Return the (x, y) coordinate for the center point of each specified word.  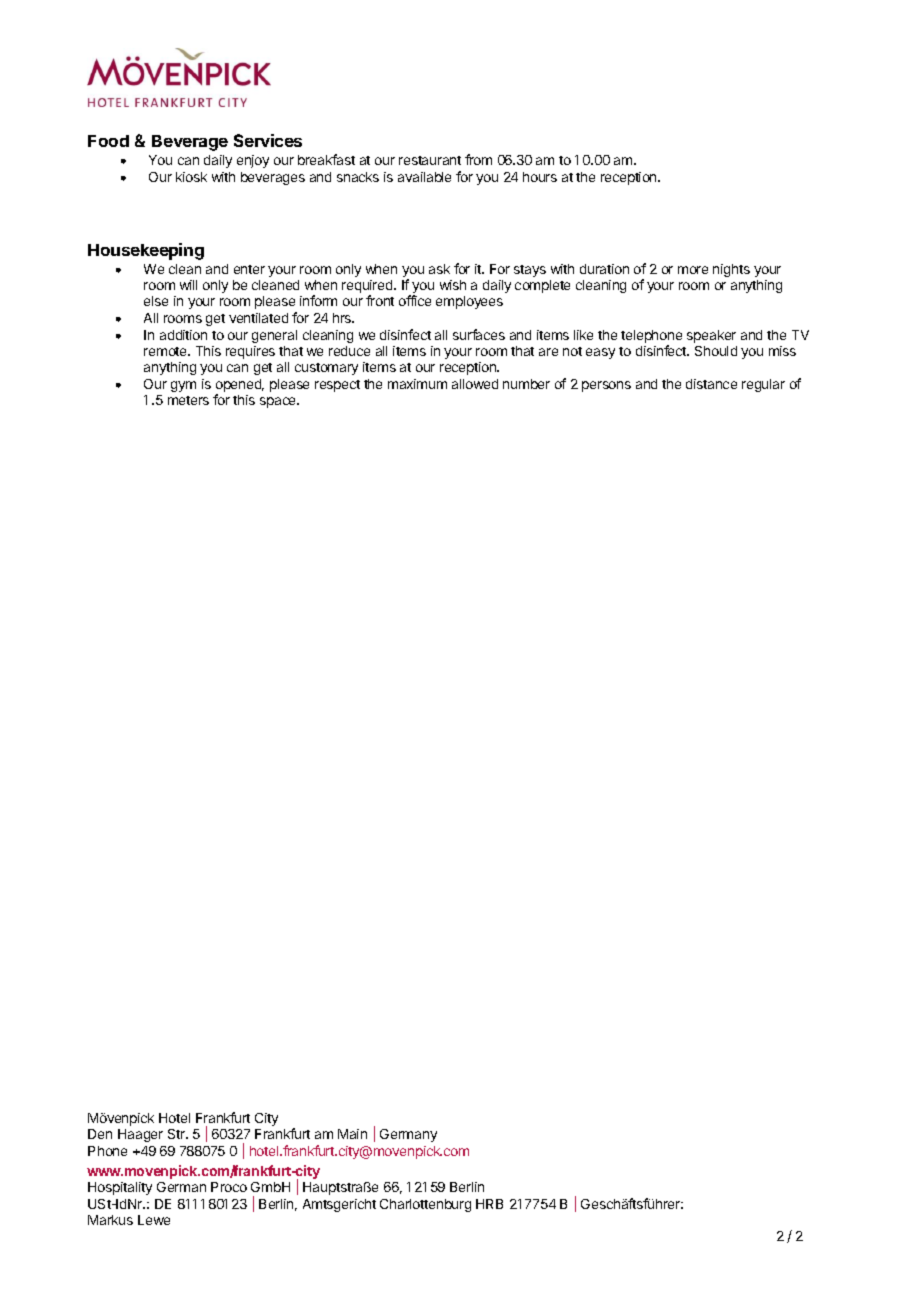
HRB (489, 1204)
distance (711, 384)
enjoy (253, 161)
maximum (417, 384)
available (424, 177)
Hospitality (120, 1188)
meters (188, 400)
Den (100, 1134)
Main (352, 1134)
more (693, 270)
